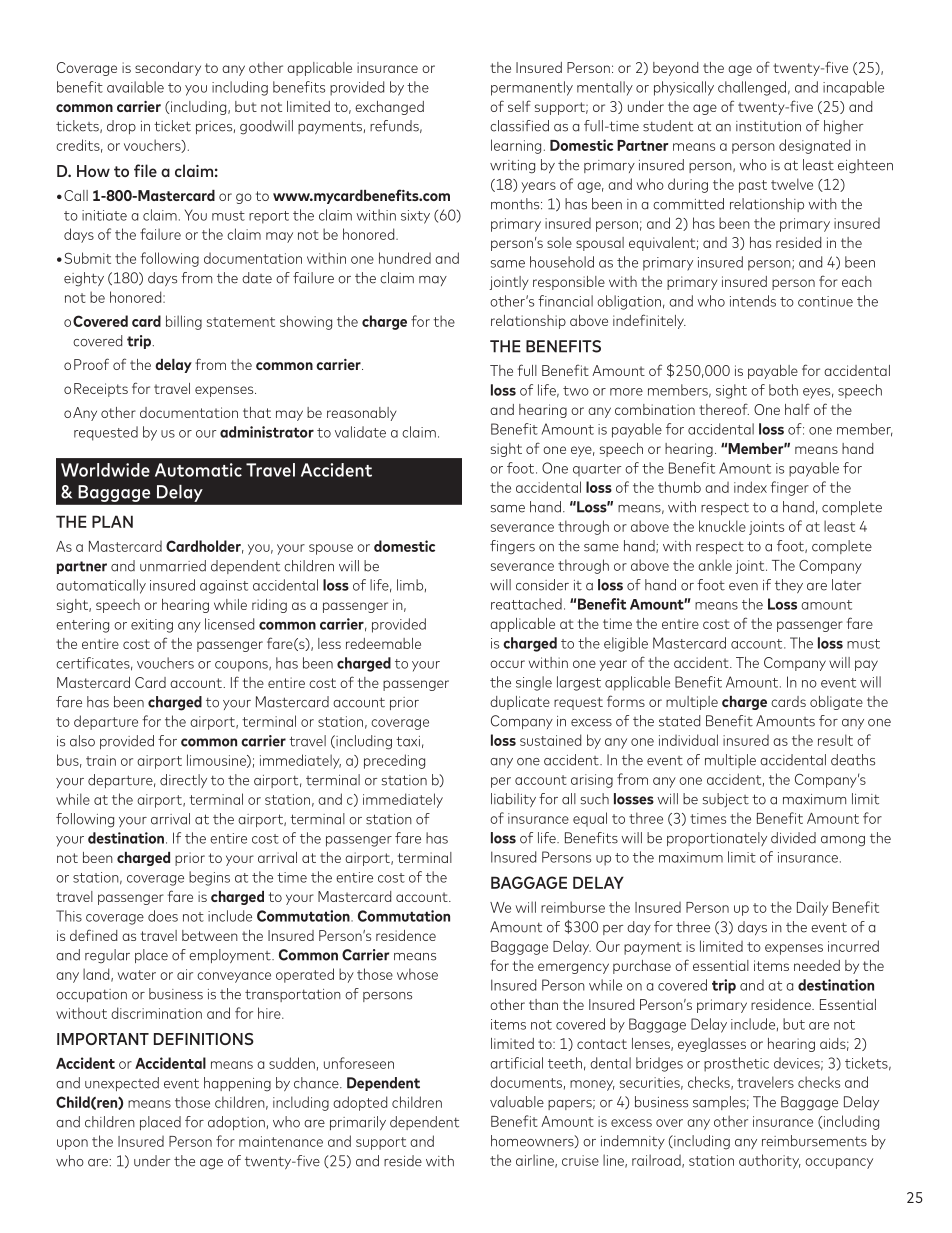 The height and width of the screenshot is (1233, 952). I want to click on valuable, so click(517, 1102).
